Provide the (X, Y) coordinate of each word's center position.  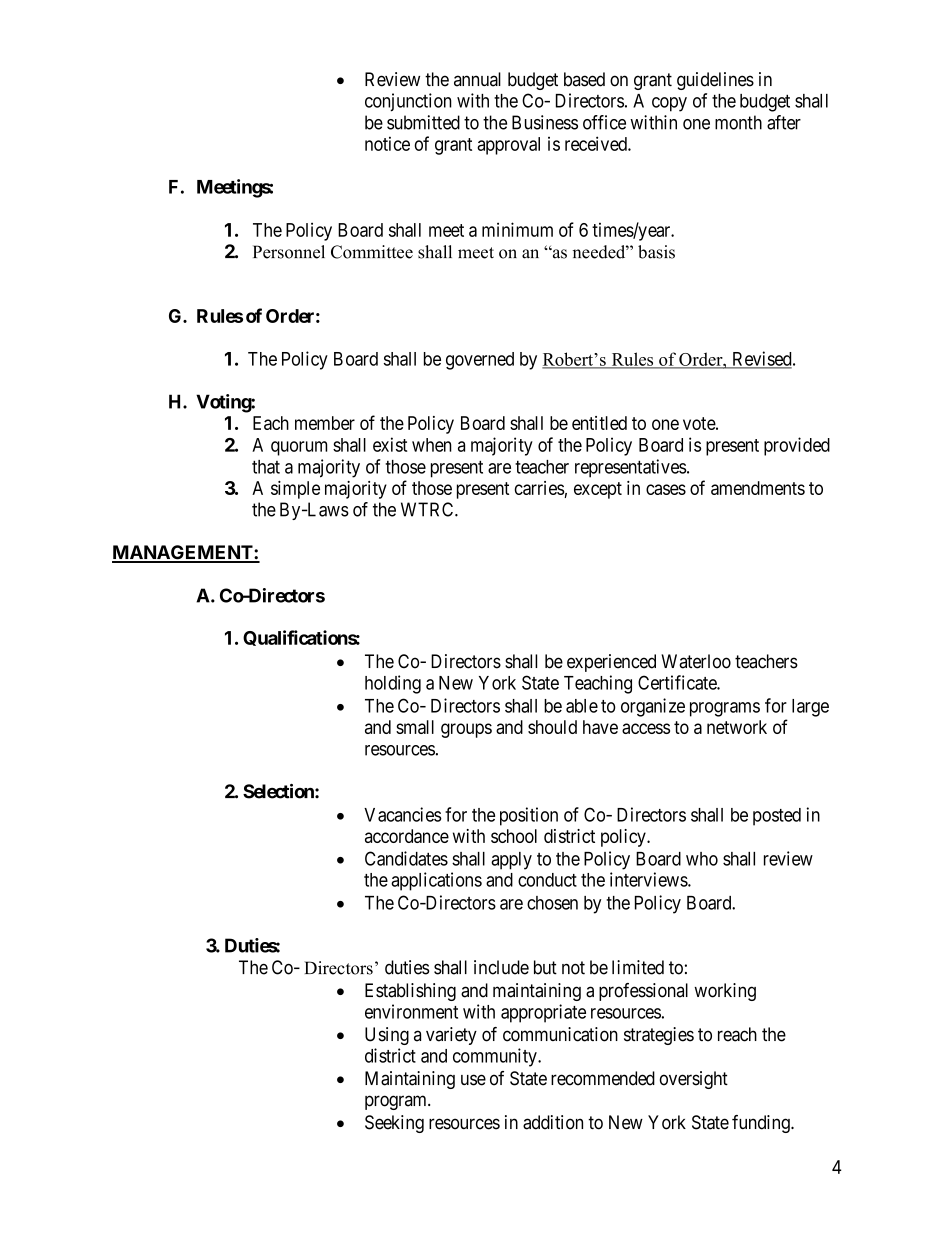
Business (545, 122)
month (738, 122)
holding (393, 684)
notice (387, 143)
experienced (611, 663)
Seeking (394, 1124)
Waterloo (696, 661)
